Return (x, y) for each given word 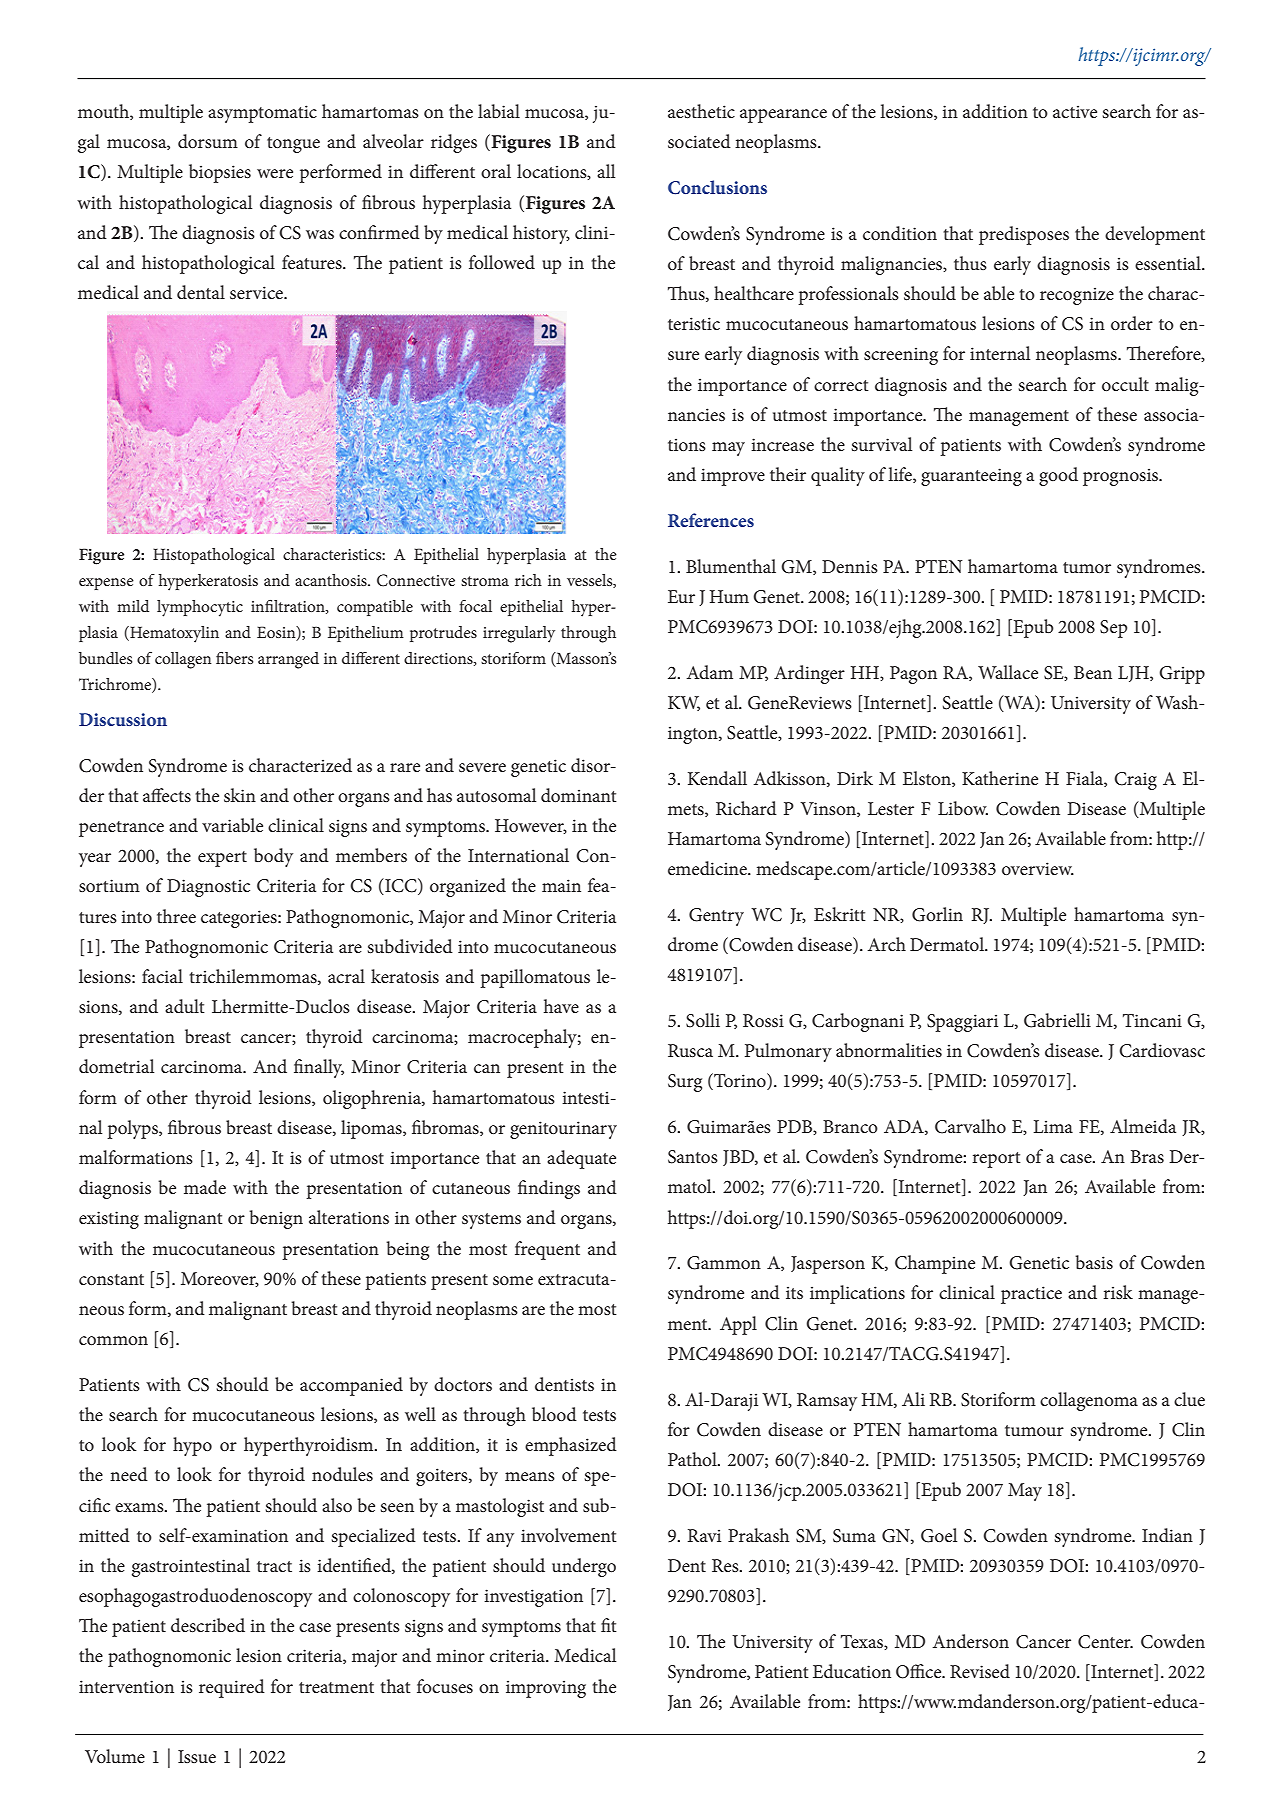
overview (1038, 869)
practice (1031, 1295)
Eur (681, 596)
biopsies (220, 173)
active (1075, 112)
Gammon (724, 1263)
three (176, 916)
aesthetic (701, 111)
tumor (1087, 567)
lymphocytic (200, 608)
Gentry (716, 917)
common (113, 1341)
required (232, 1688)
